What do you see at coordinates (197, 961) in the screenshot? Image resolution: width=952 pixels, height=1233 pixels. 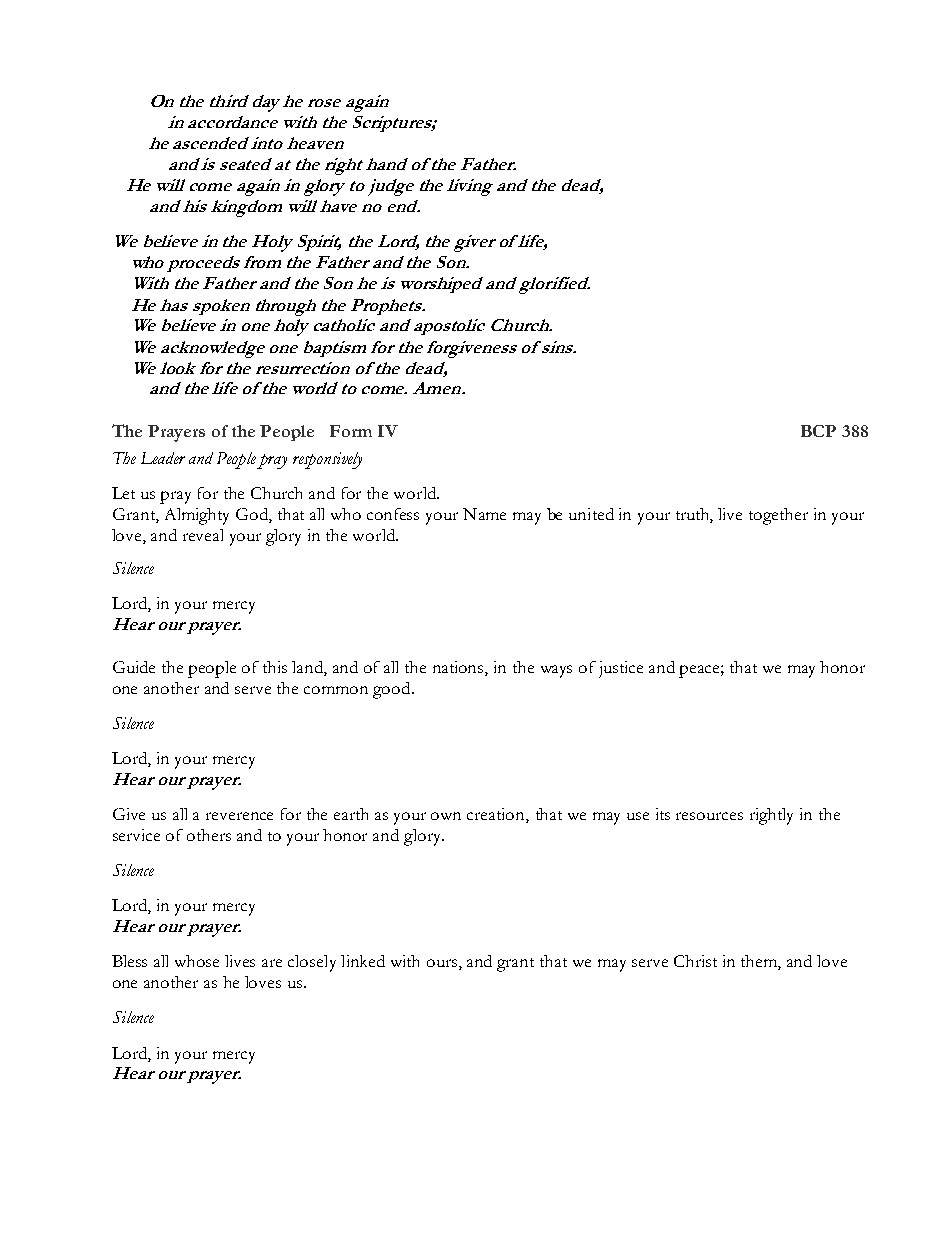 I see `whose` at bounding box center [197, 961].
